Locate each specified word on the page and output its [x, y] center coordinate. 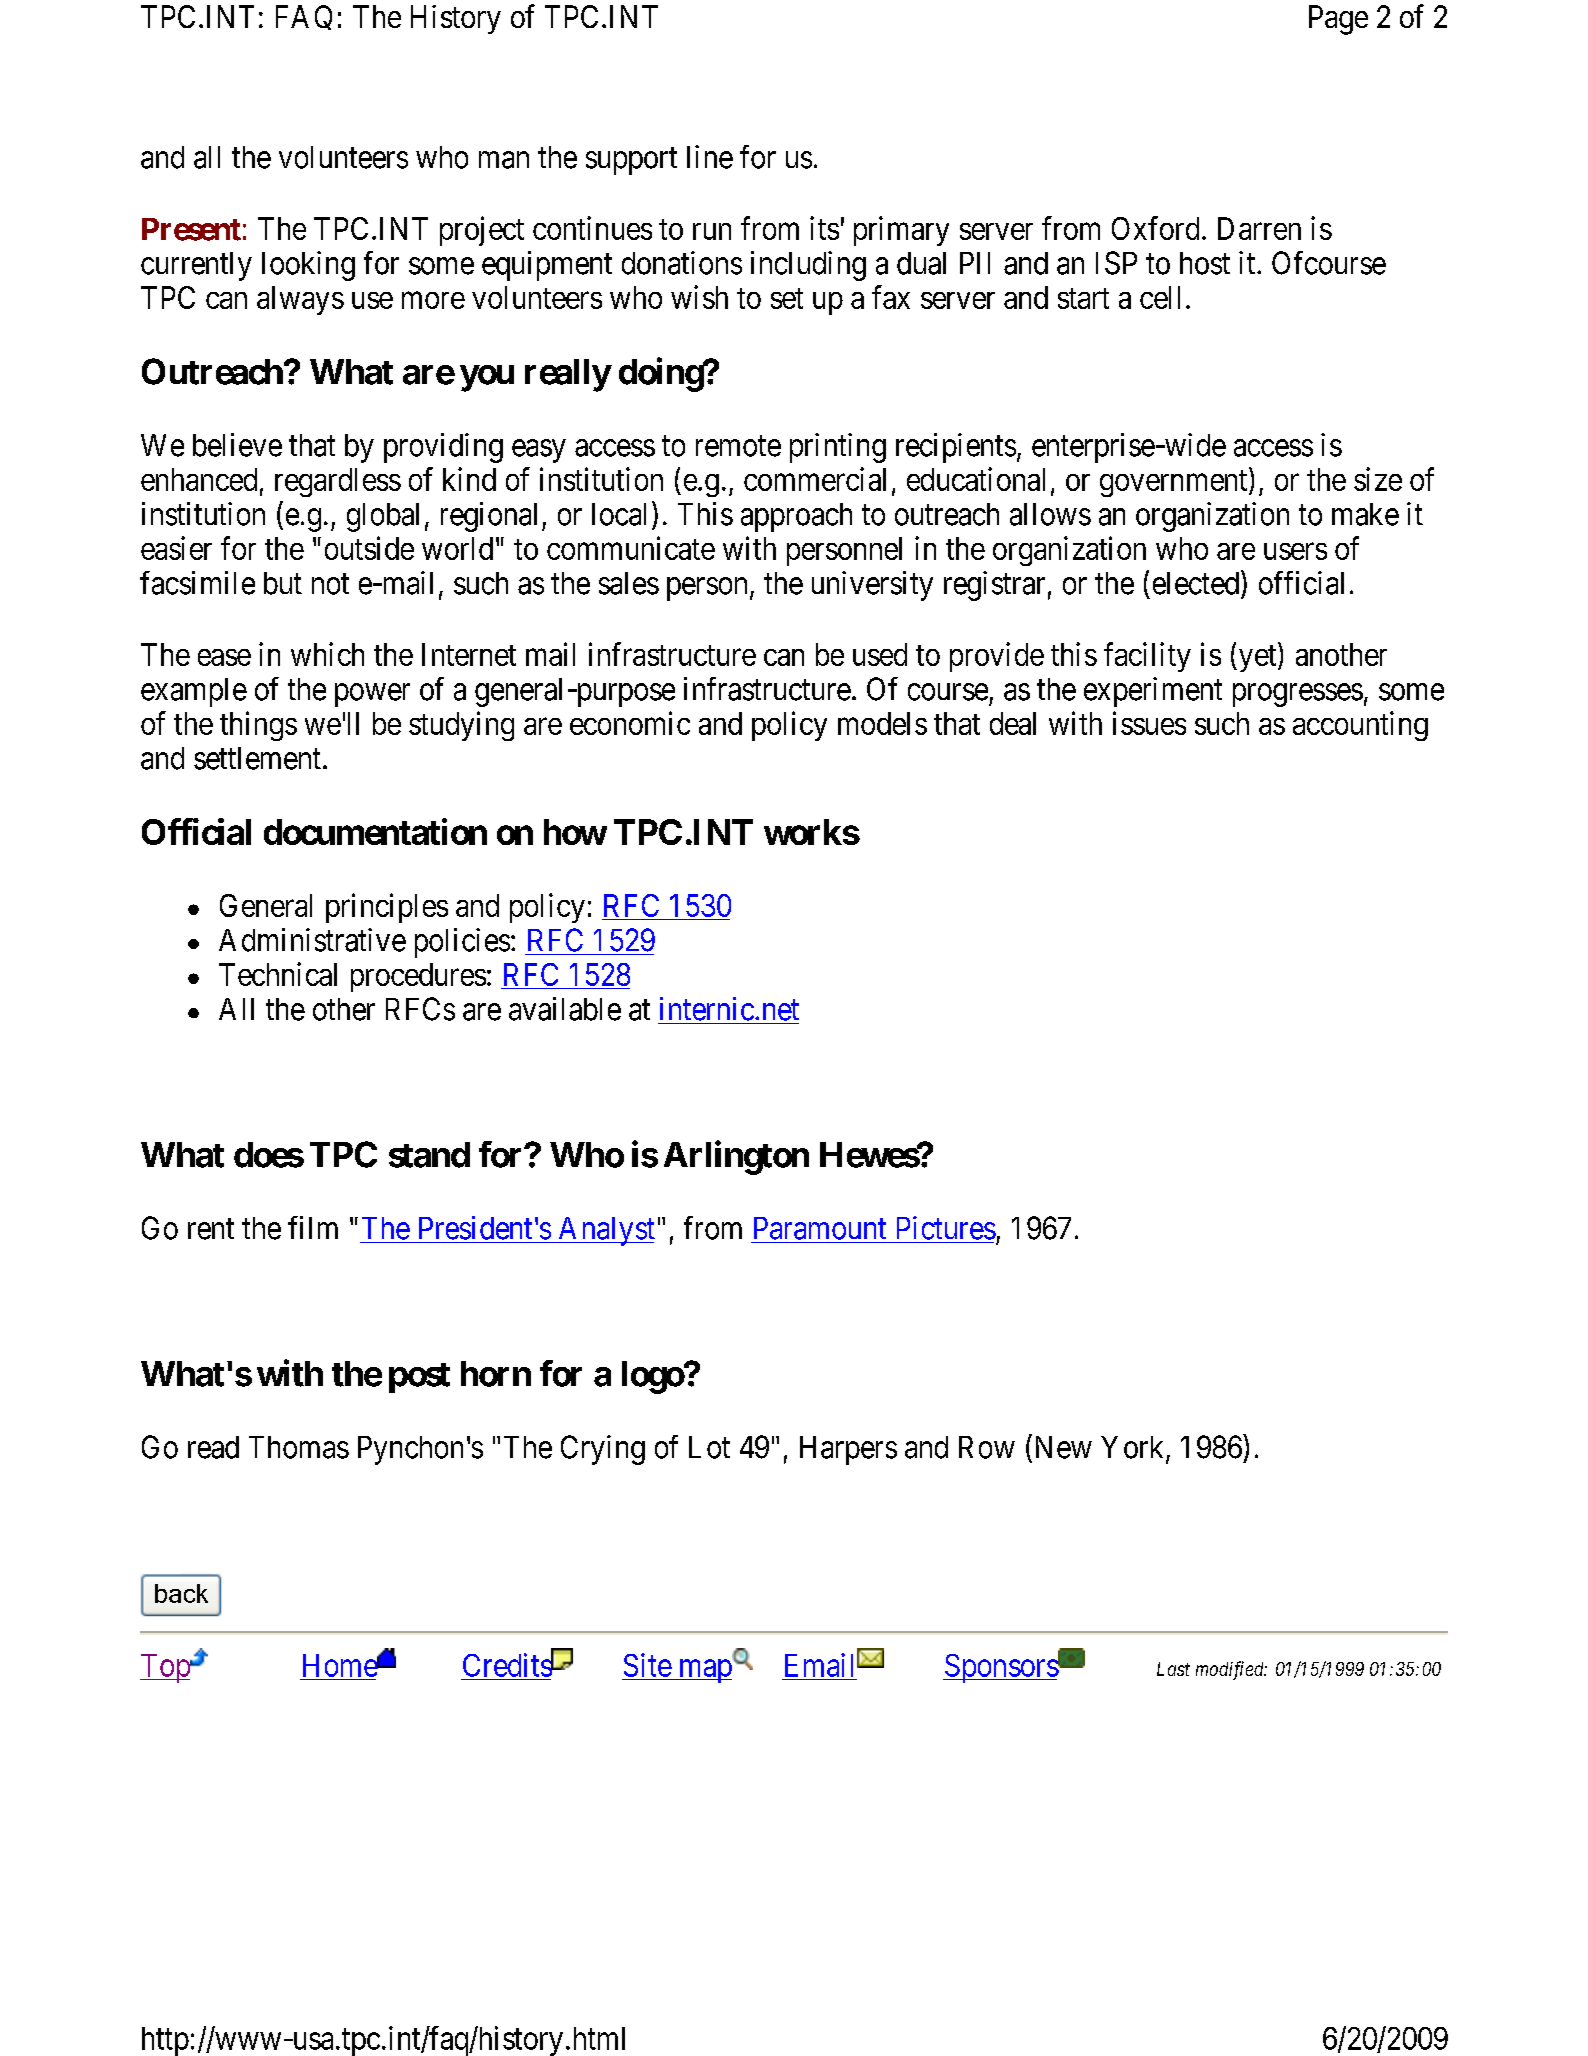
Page [1338, 20]
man [504, 160]
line [710, 157]
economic [630, 723]
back [181, 1593]
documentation [375, 831]
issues [1149, 723]
